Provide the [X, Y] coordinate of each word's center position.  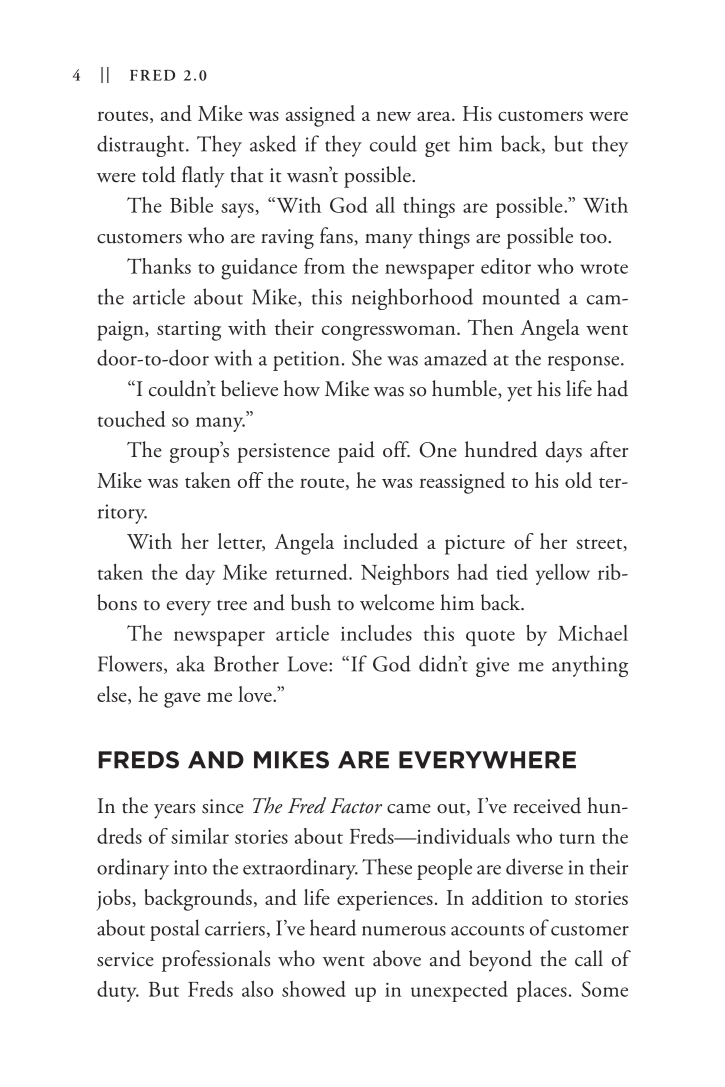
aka [191, 663]
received [547, 805]
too [594, 238]
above [397, 958]
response [583, 363]
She [367, 357]
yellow [563, 574]
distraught [142, 146]
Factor [356, 806]
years [174, 811]
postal [174, 930]
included [380, 541]
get [437, 149]
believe [249, 388]
